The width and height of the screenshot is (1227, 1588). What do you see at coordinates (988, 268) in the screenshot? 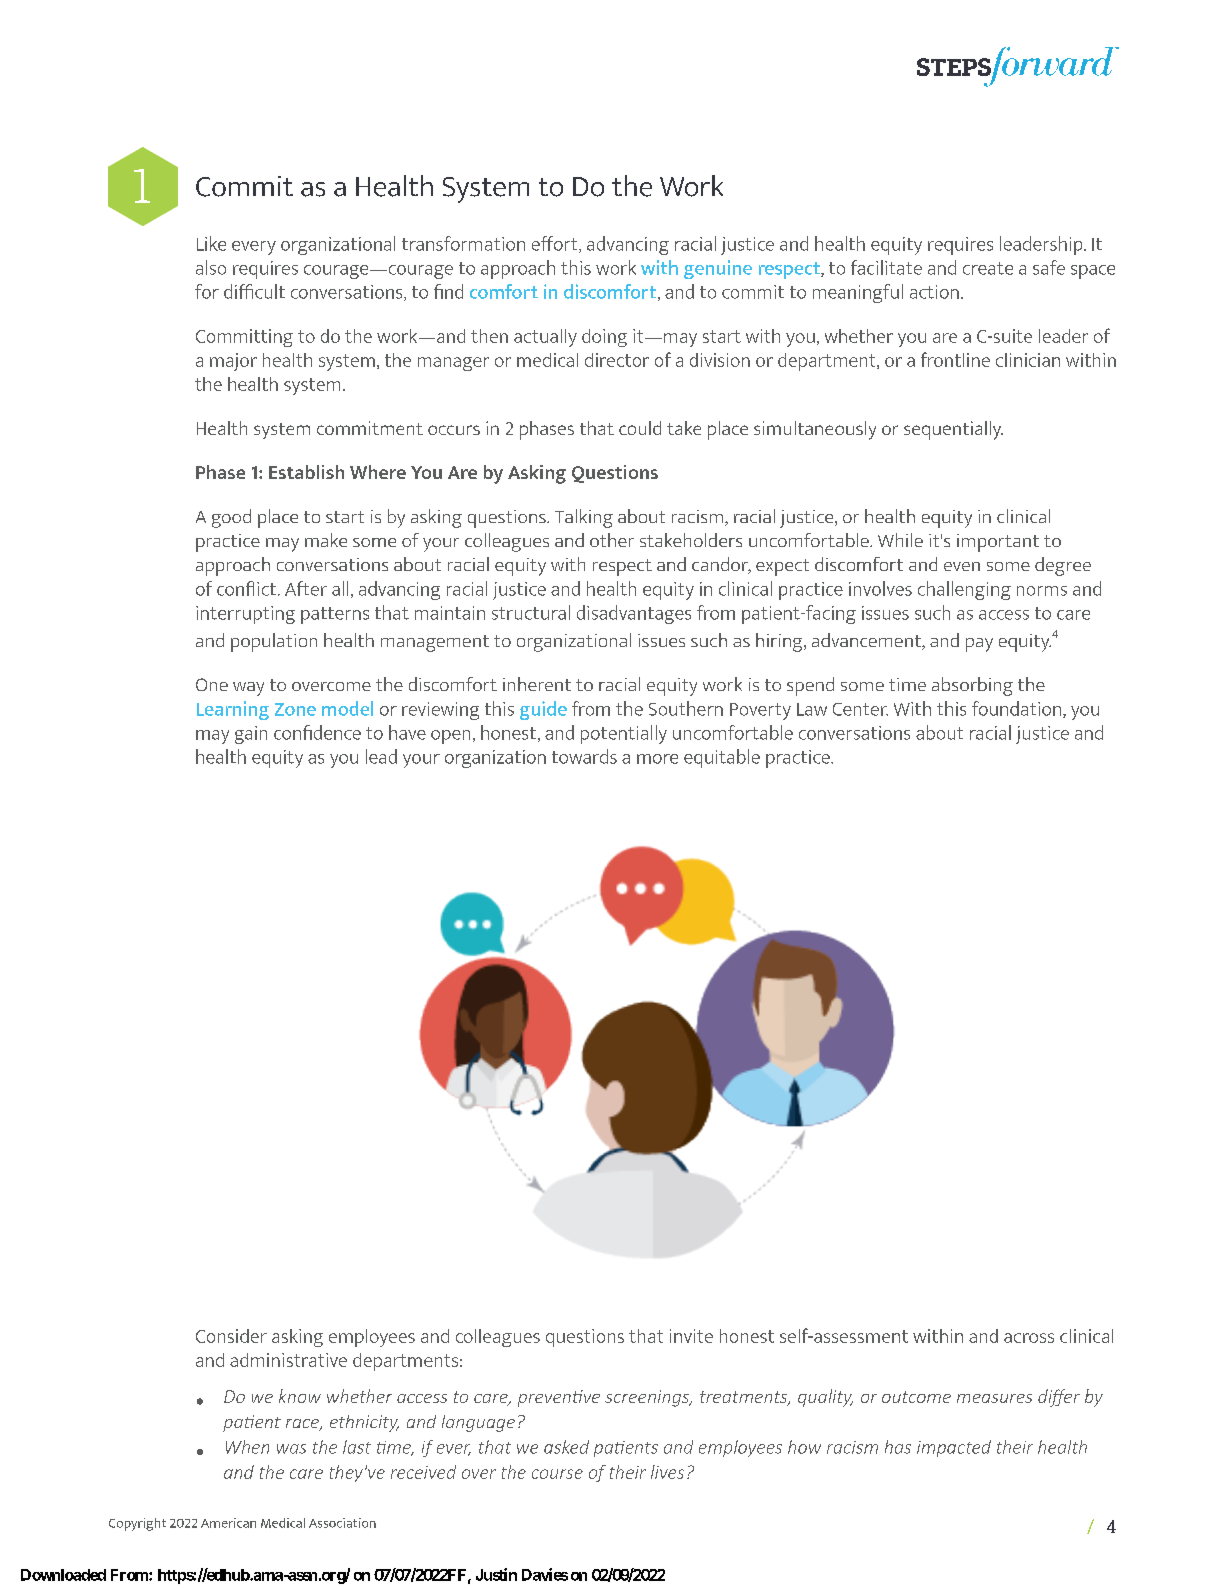
I see `create` at bounding box center [988, 268].
